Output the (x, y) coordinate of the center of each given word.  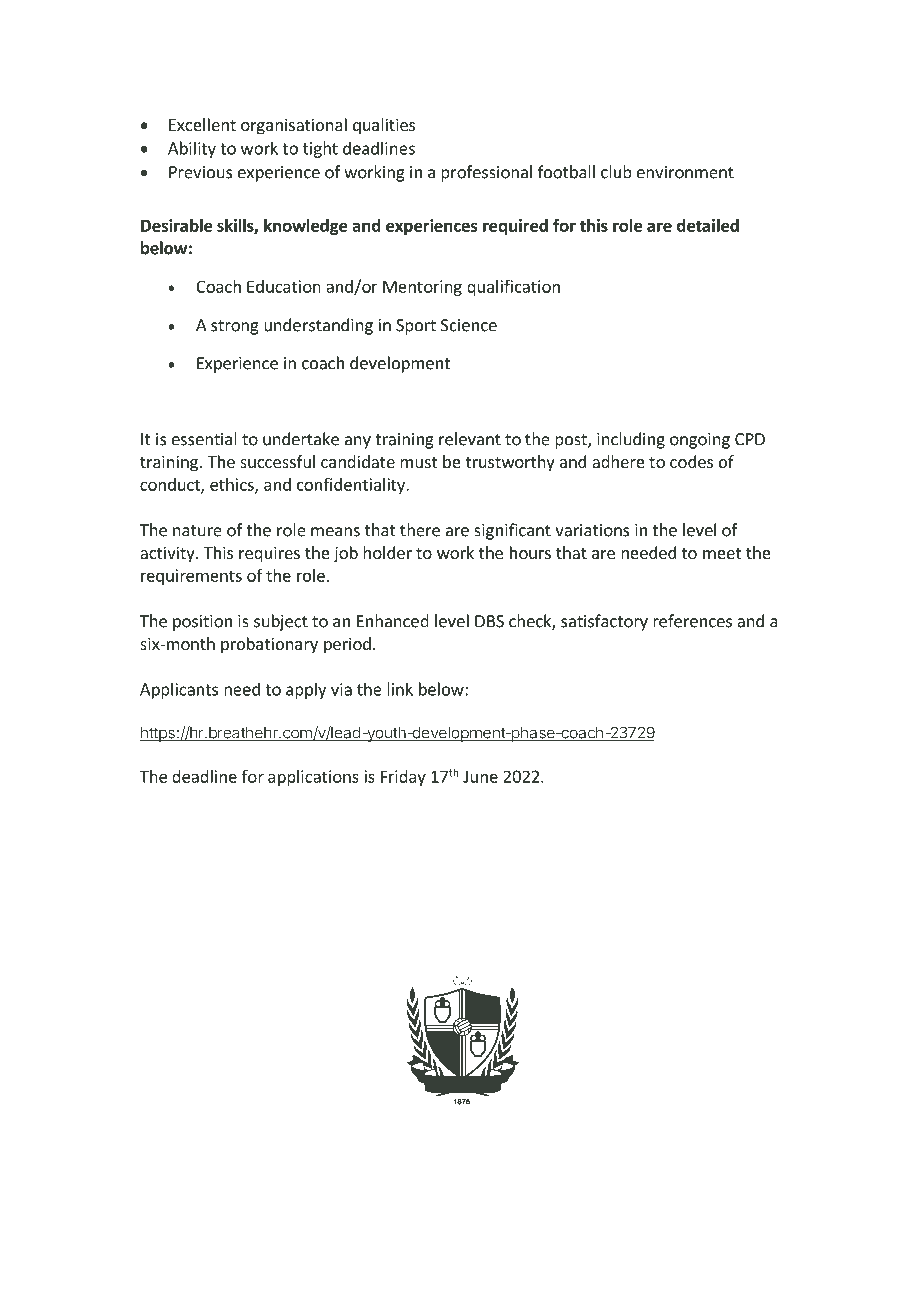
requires (269, 554)
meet (722, 553)
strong (235, 327)
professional (486, 173)
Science (469, 325)
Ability (192, 149)
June (480, 776)
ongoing (700, 441)
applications (313, 778)
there (420, 530)
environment (685, 172)
